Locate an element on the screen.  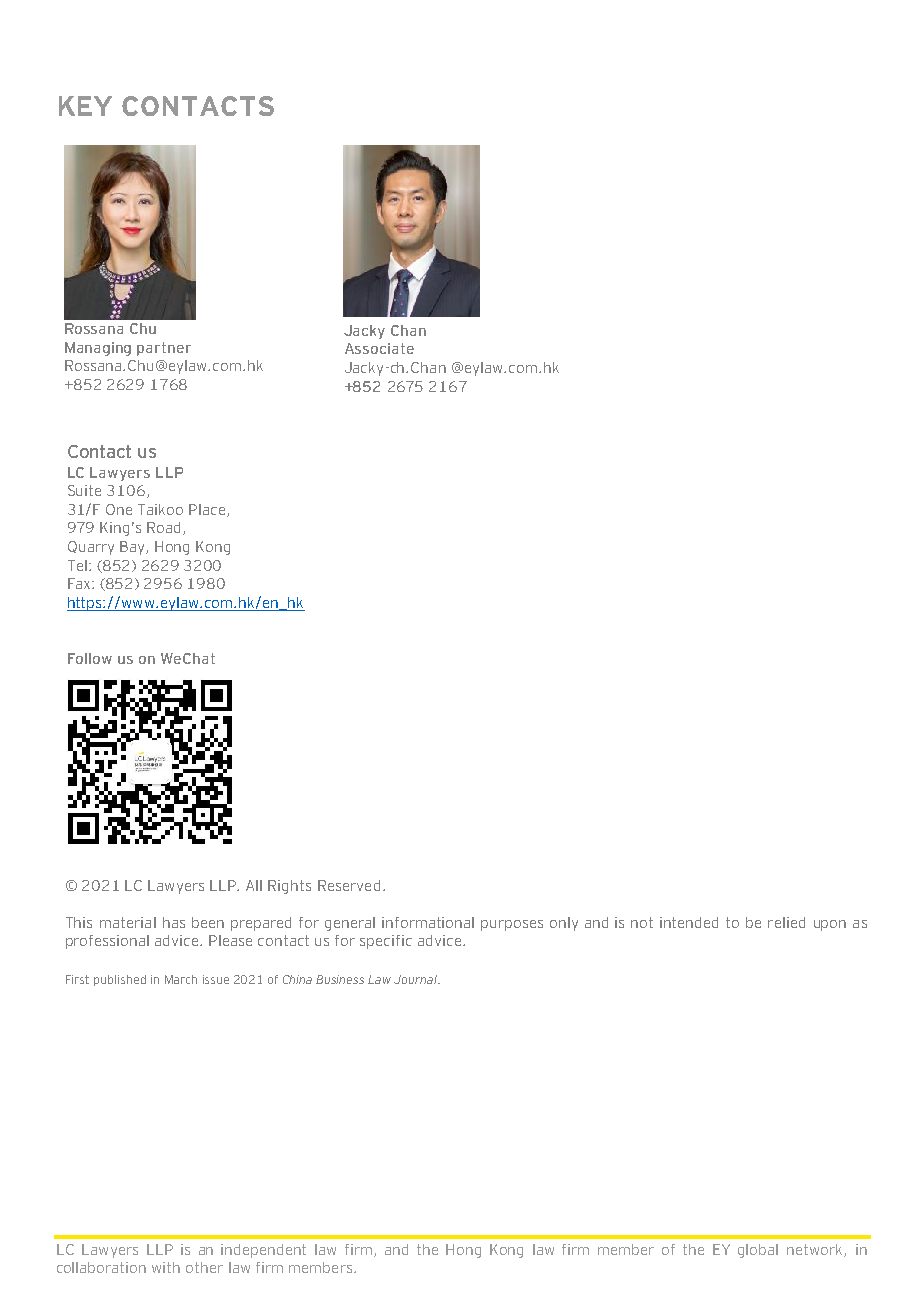
intended is located at coordinates (689, 922).
